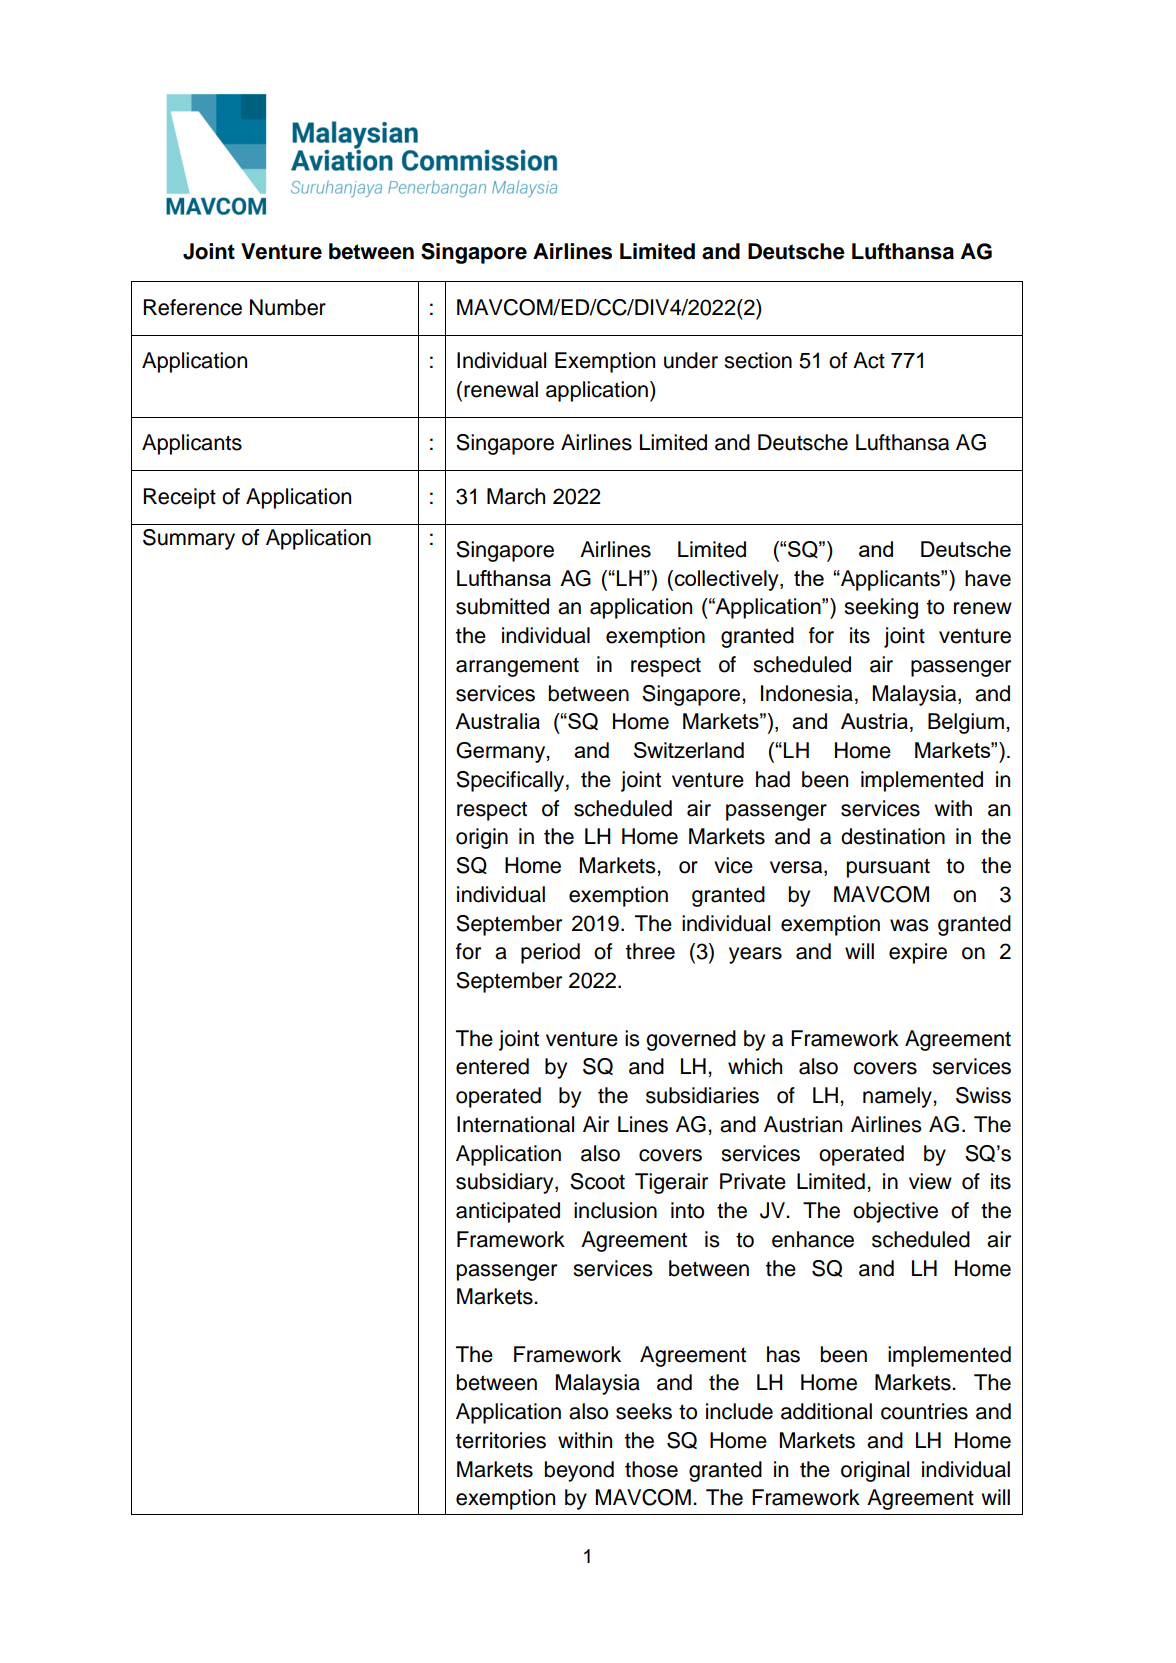 Image resolution: width=1176 pixels, height=1663 pixels. What do you see at coordinates (888, 868) in the screenshot?
I see `pursuant` at bounding box center [888, 868].
